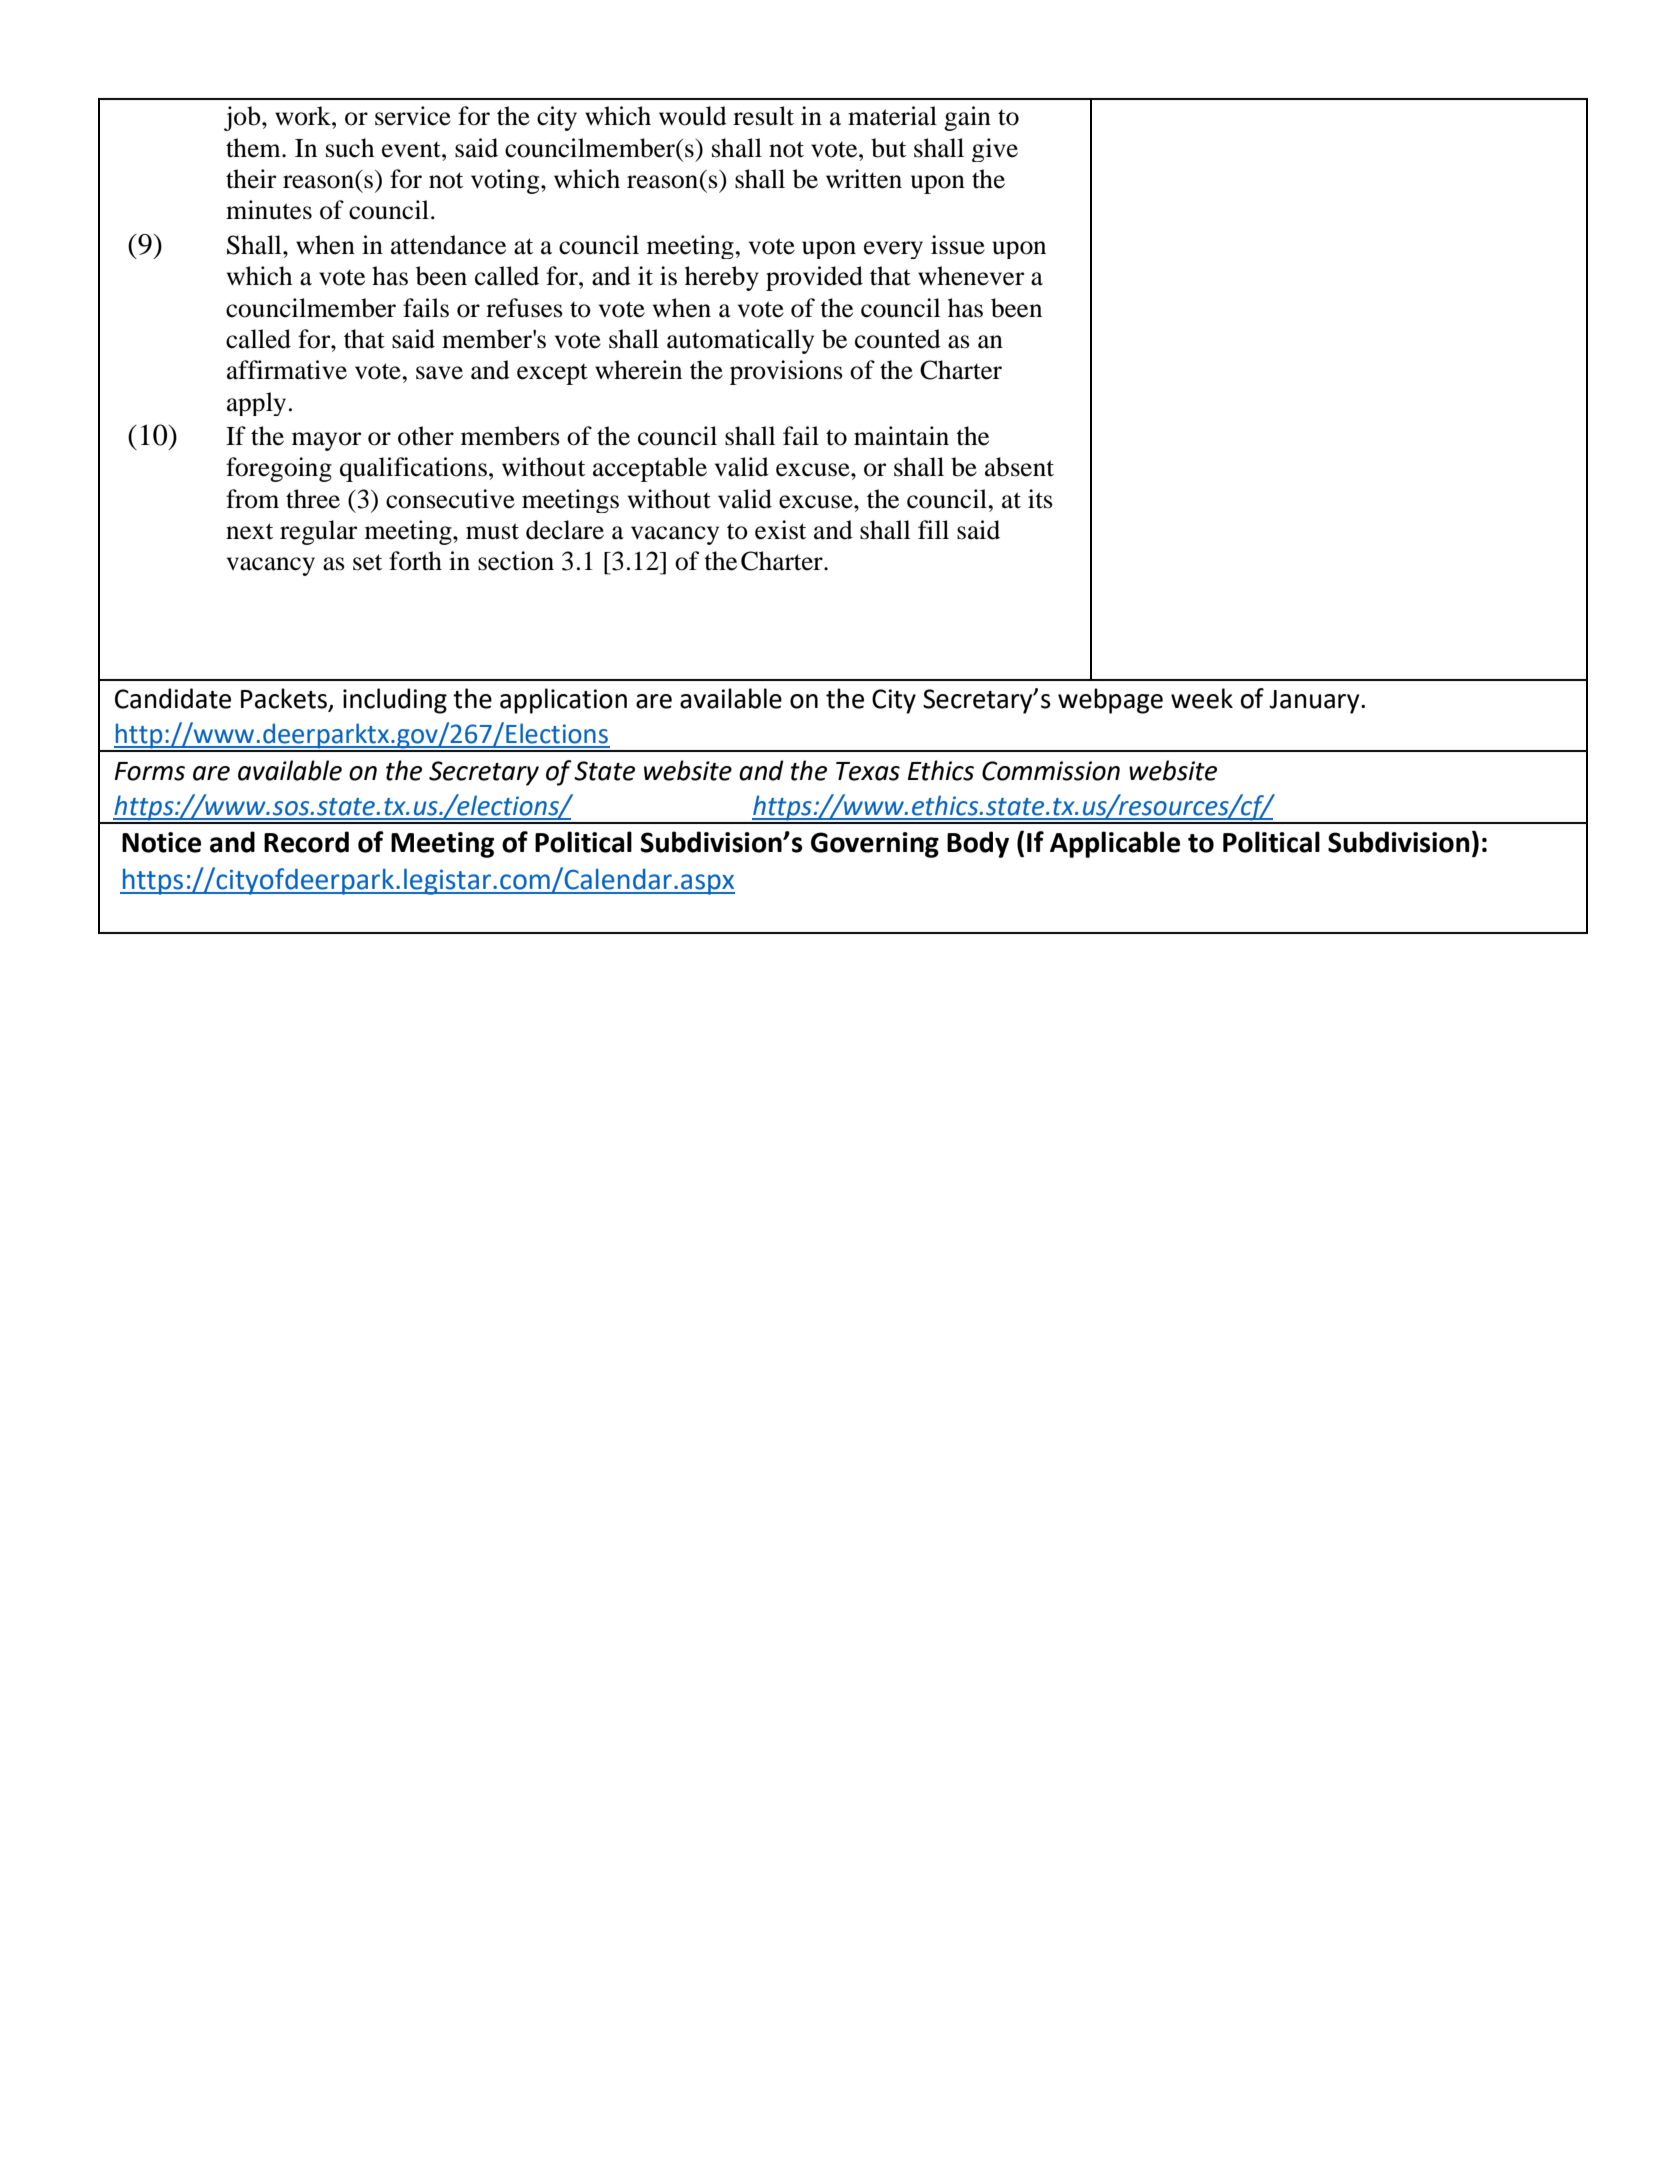  I want to click on result, so click(763, 116).
